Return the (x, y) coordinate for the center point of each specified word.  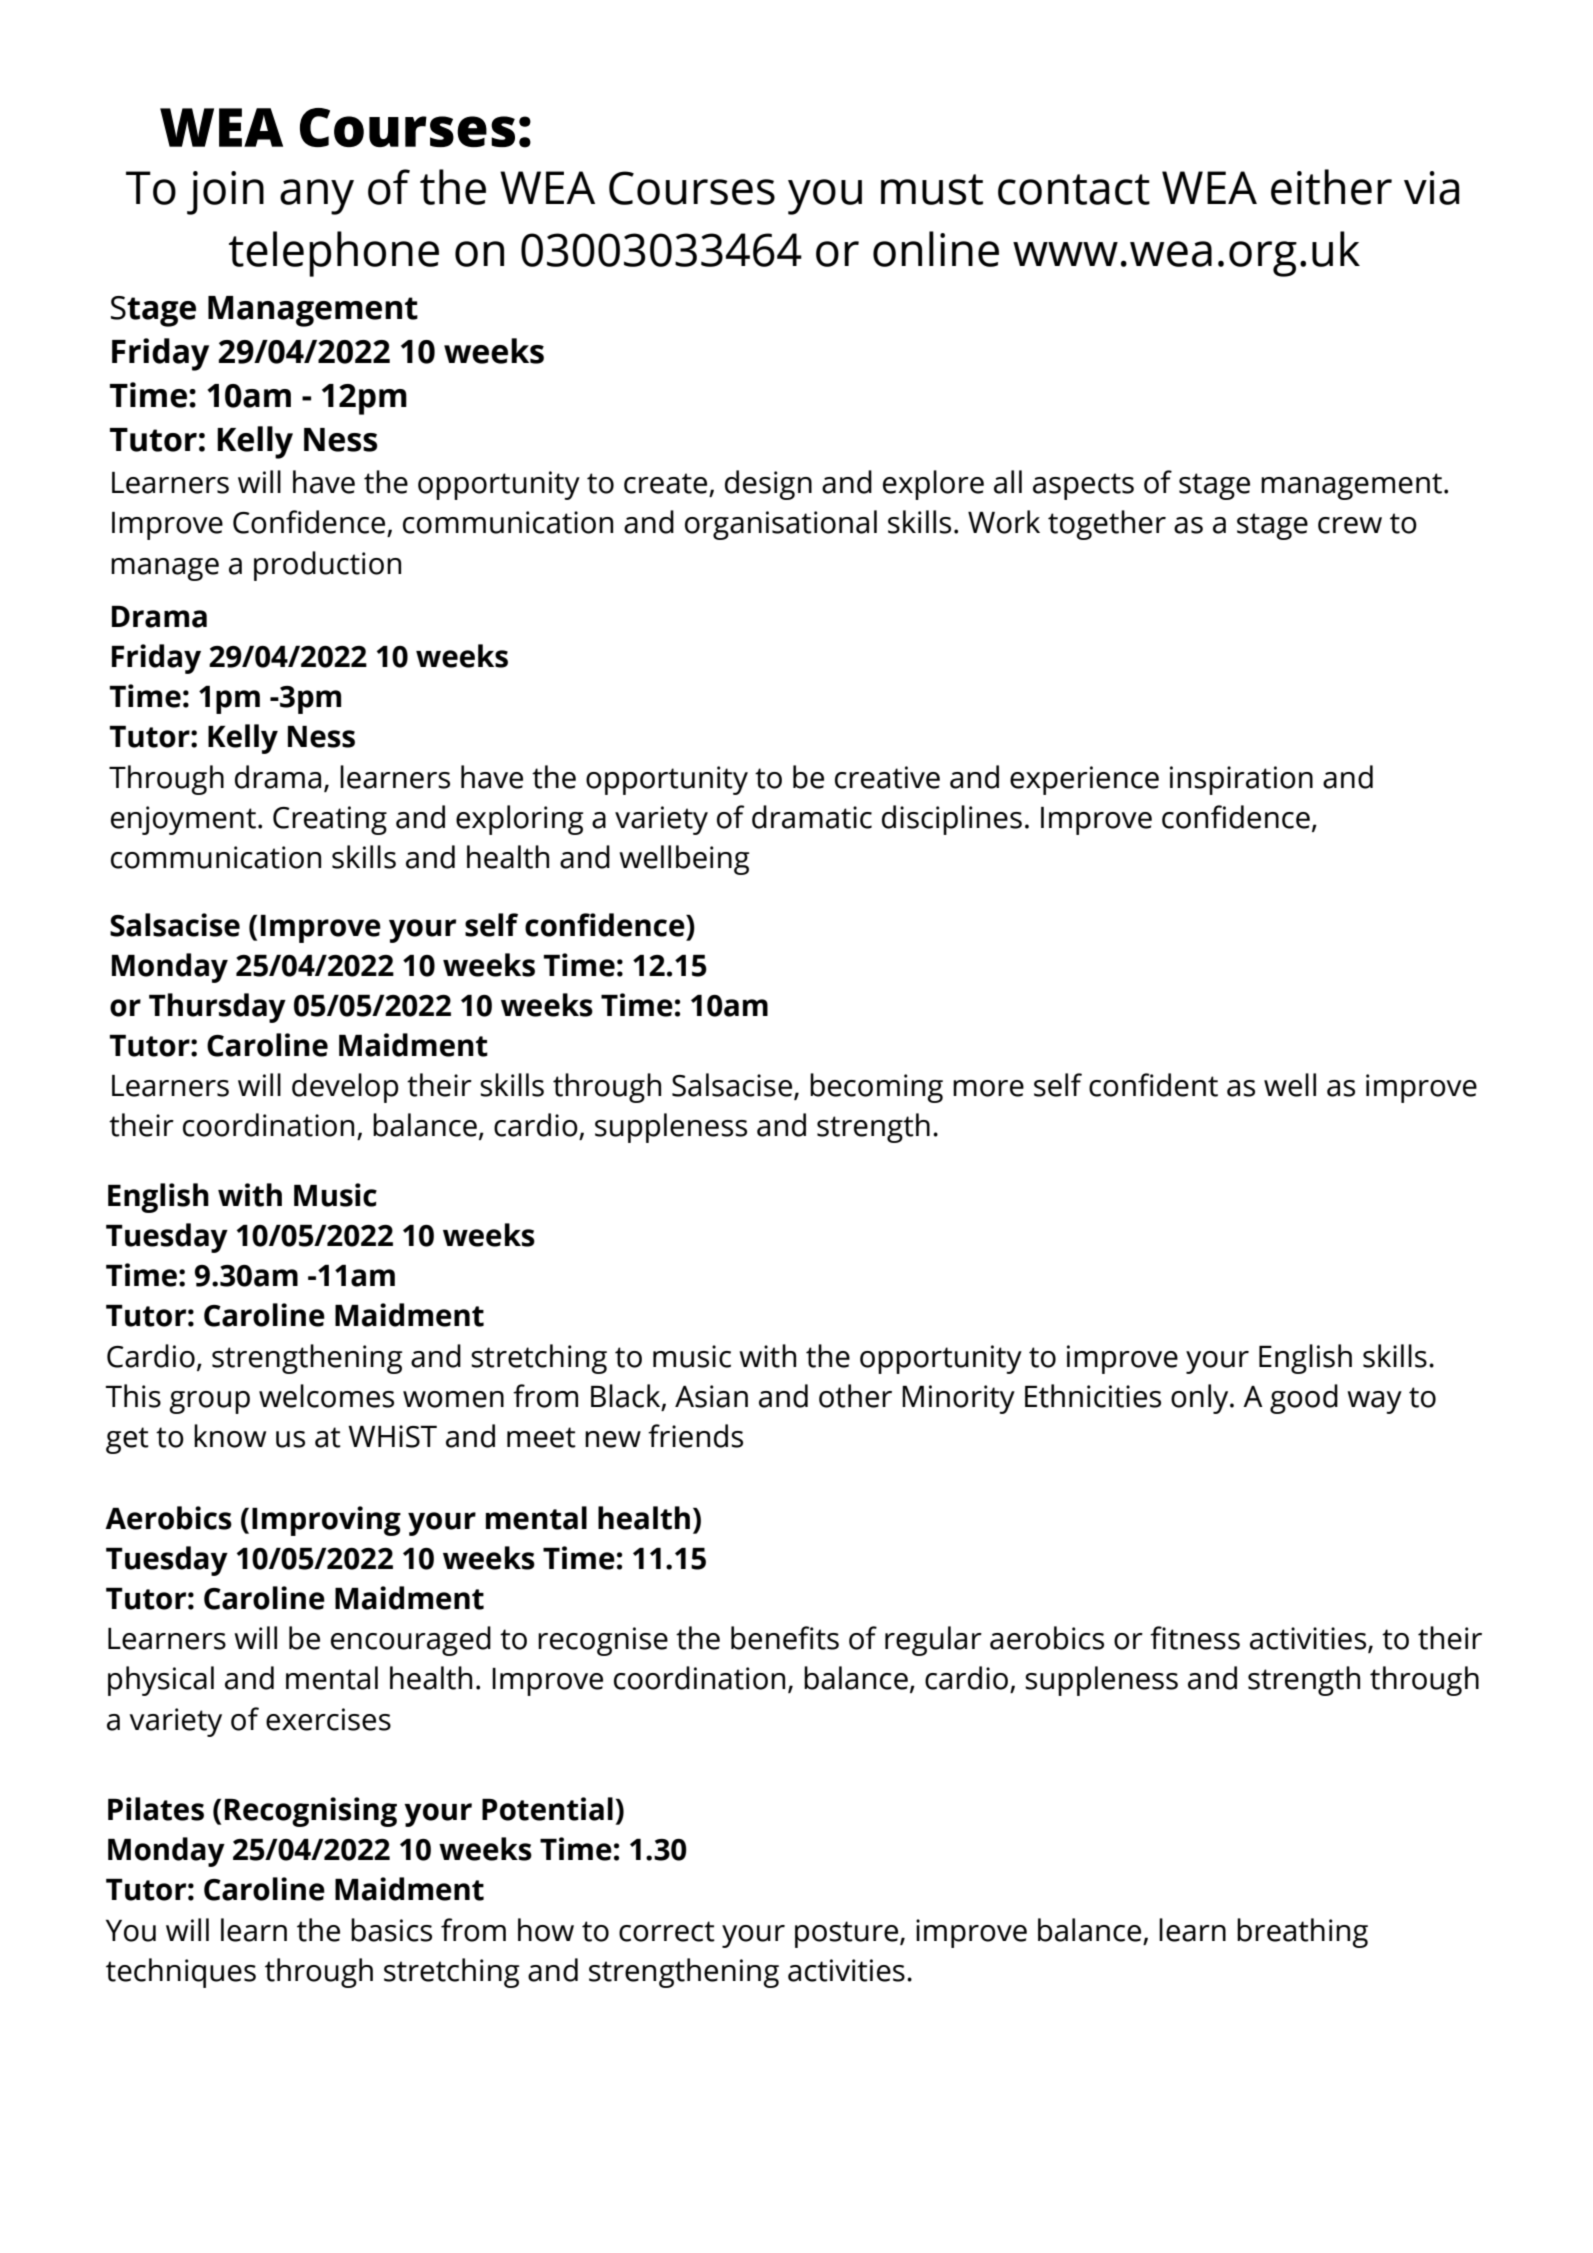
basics (391, 1930)
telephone (334, 254)
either (1331, 187)
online (936, 249)
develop (345, 1088)
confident (1153, 1085)
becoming (876, 1088)
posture (846, 1934)
